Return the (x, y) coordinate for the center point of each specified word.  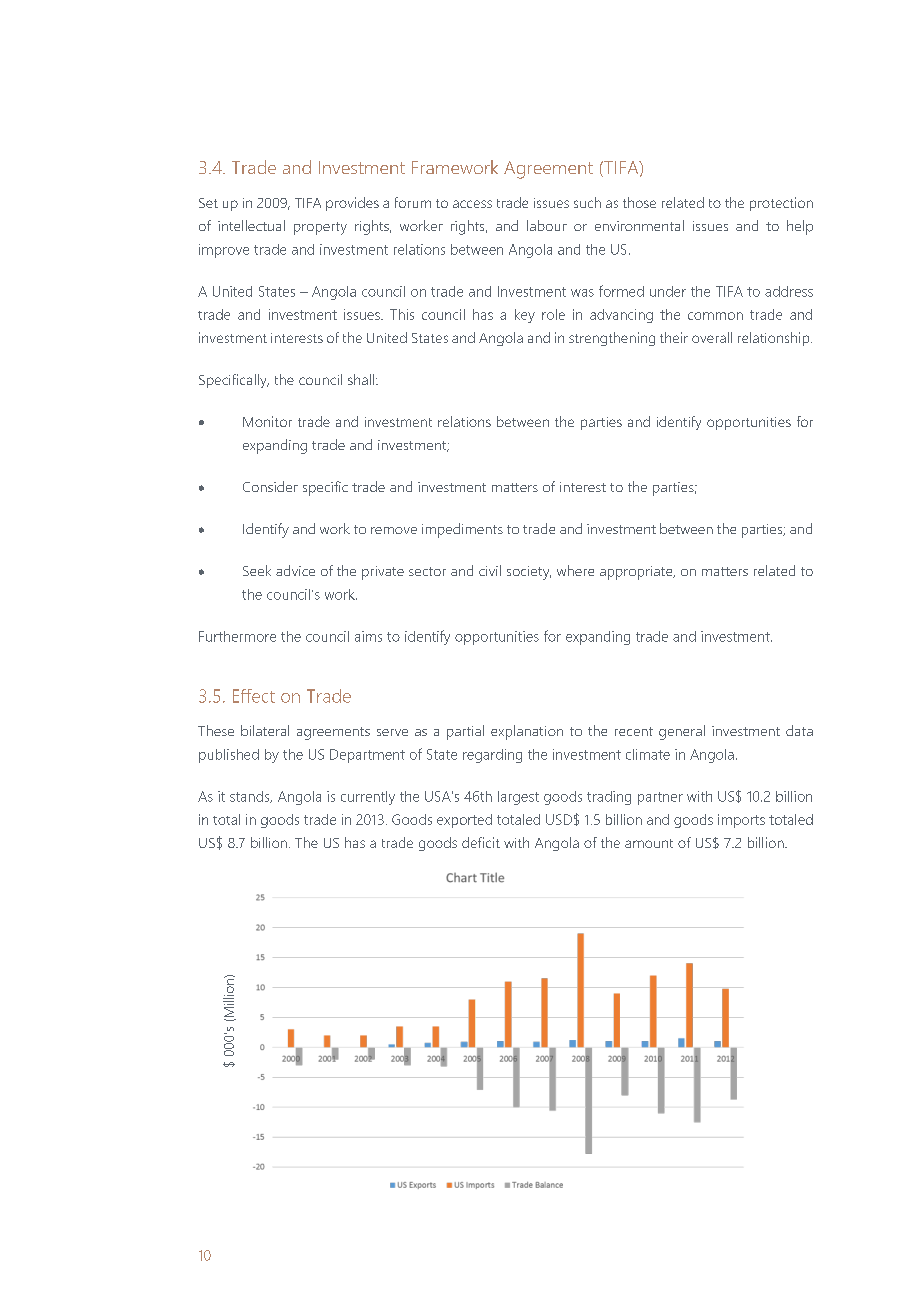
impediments (462, 530)
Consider (270, 486)
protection (781, 204)
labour (547, 225)
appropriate (637, 573)
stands (251, 797)
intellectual (251, 225)
